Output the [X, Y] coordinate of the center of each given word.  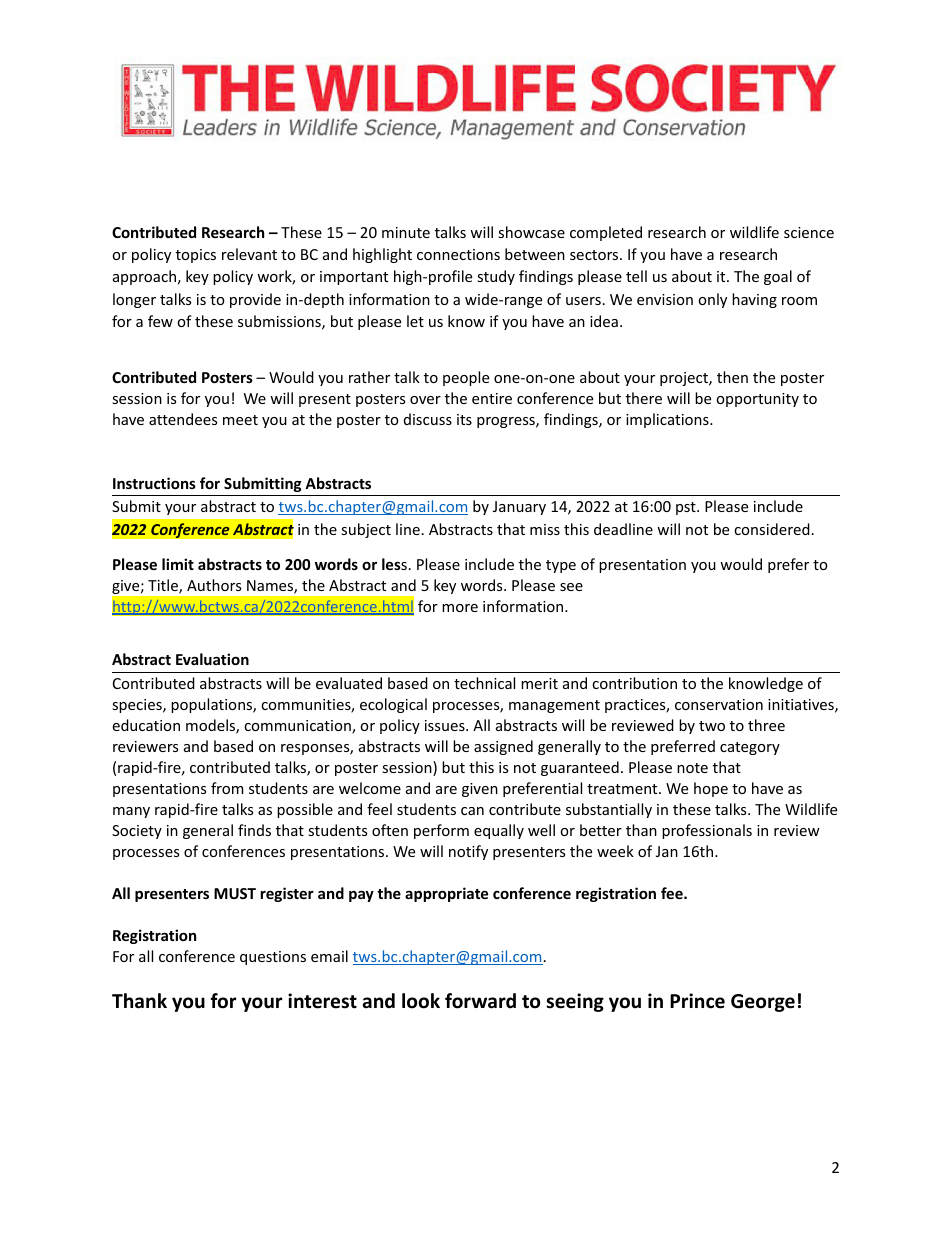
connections [458, 254]
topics [196, 256]
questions [273, 958]
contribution [634, 683]
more [460, 608]
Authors [214, 585]
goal [778, 277]
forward [480, 1001]
